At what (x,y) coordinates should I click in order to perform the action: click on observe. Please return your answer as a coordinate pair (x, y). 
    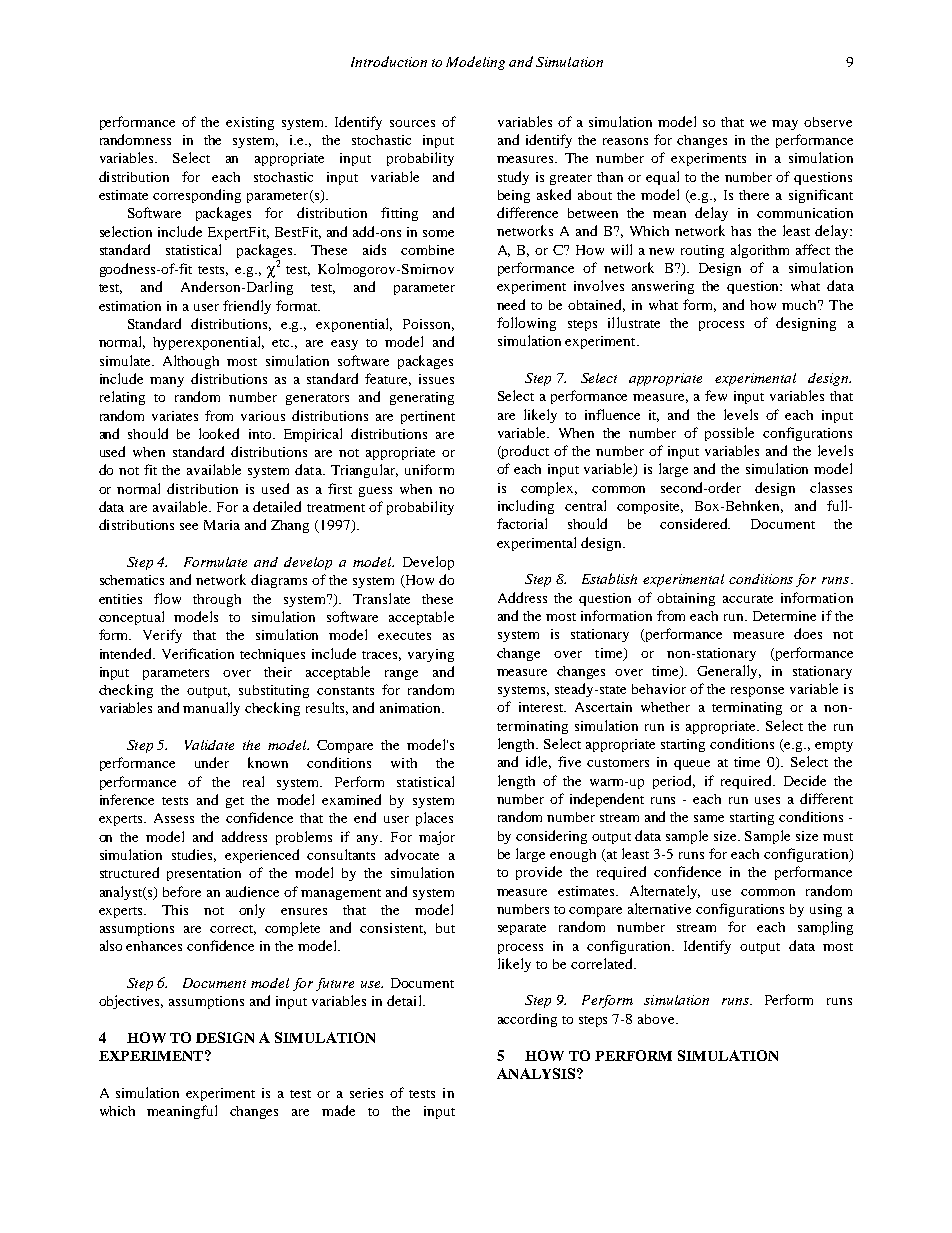
    Looking at the image, I should click on (828, 122).
